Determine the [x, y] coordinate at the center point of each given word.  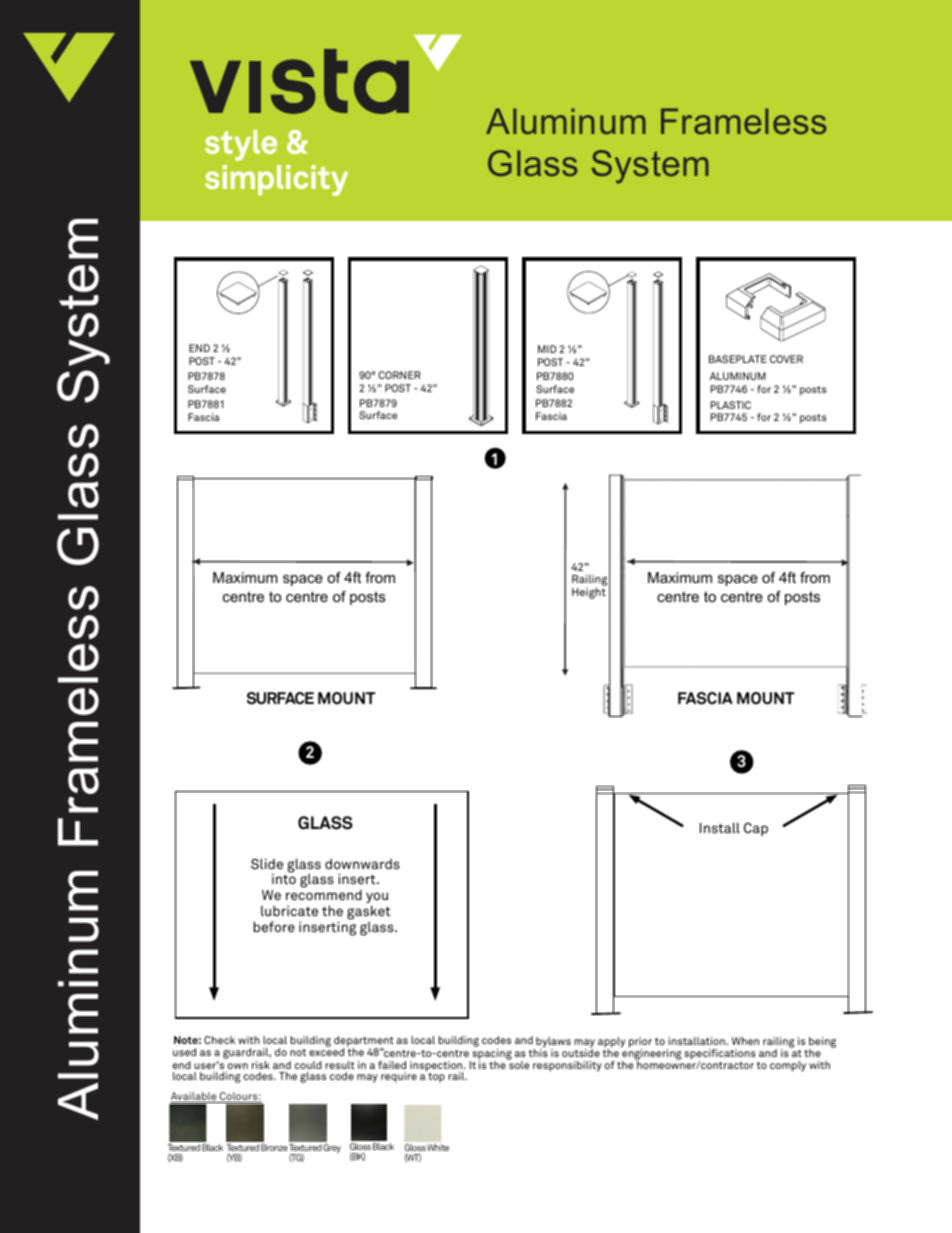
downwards [362, 863]
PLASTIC [731, 405]
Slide [267, 863]
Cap [756, 829]
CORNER [400, 375]
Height [589, 592]
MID [547, 349]
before [274, 926]
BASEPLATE [738, 359]
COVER [786, 359]
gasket [369, 912]
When [745, 1041]
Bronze [274, 1147]
